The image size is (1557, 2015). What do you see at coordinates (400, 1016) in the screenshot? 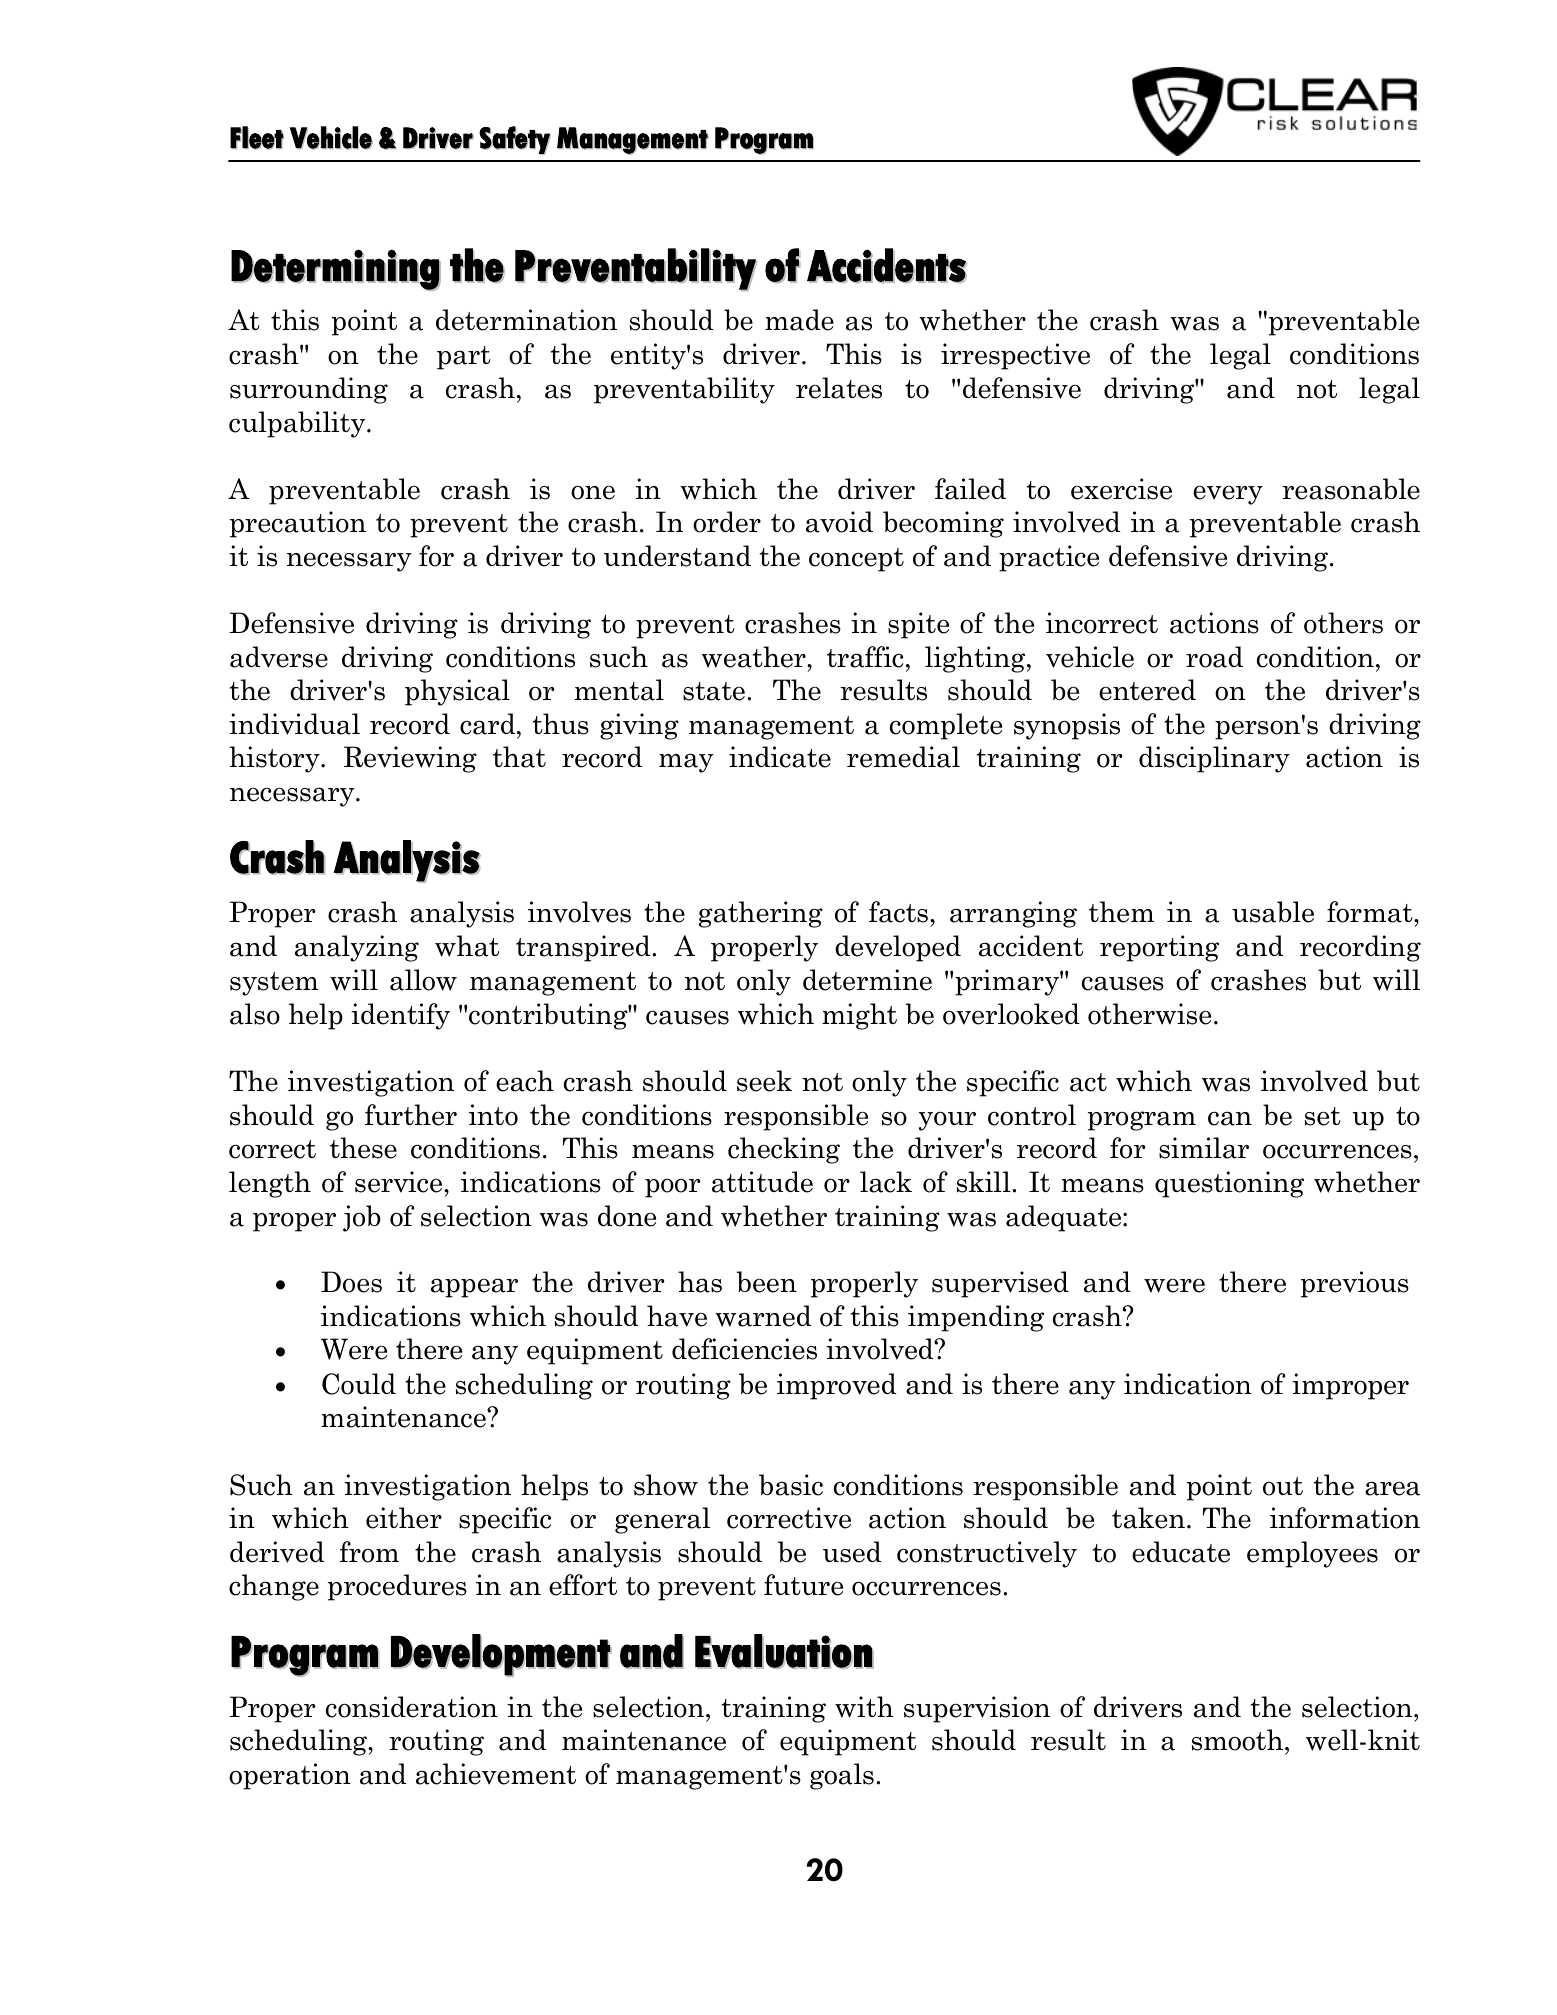
I see `identify` at bounding box center [400, 1016].
